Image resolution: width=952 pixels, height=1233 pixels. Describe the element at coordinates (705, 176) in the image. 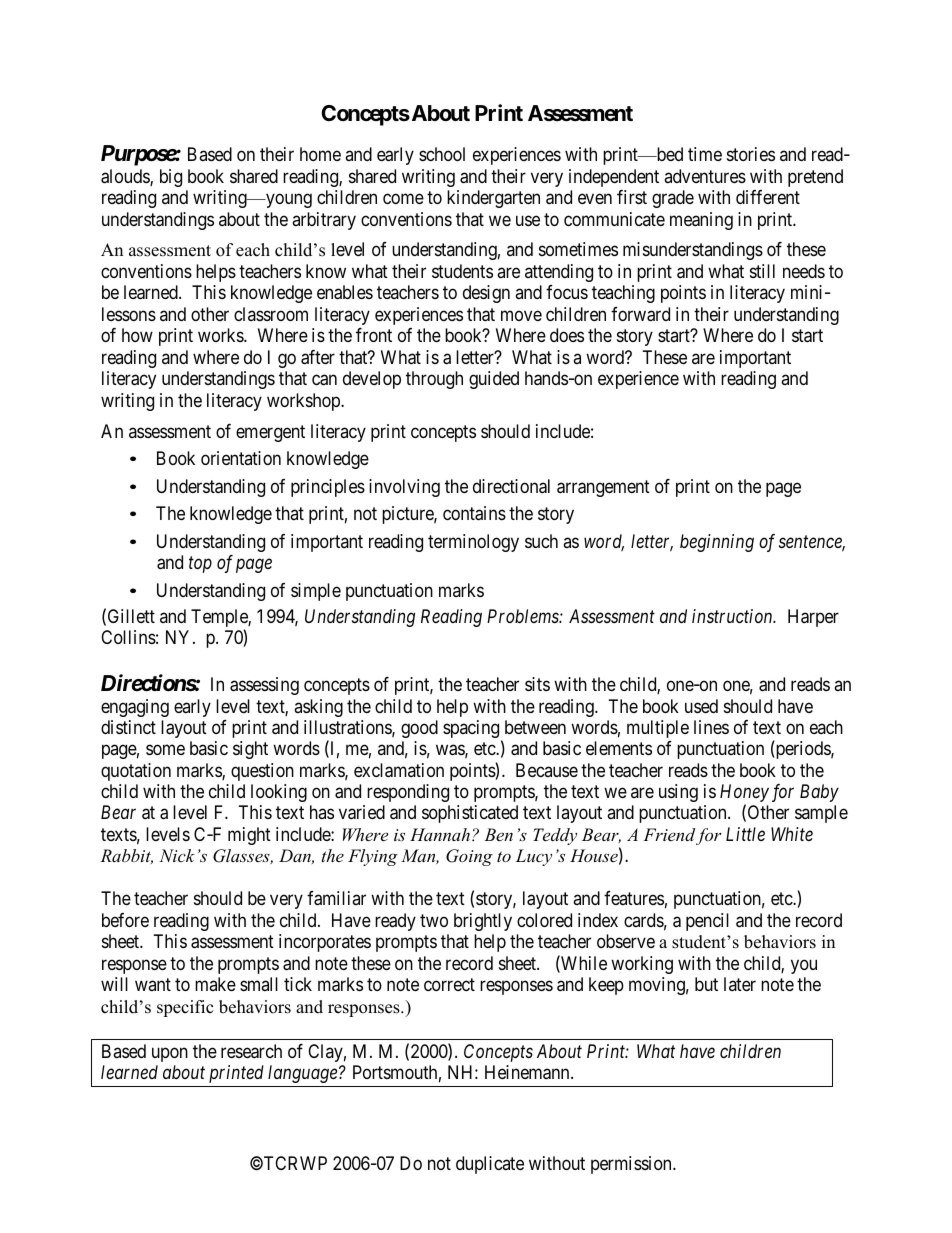

I see `adventures` at that location.
